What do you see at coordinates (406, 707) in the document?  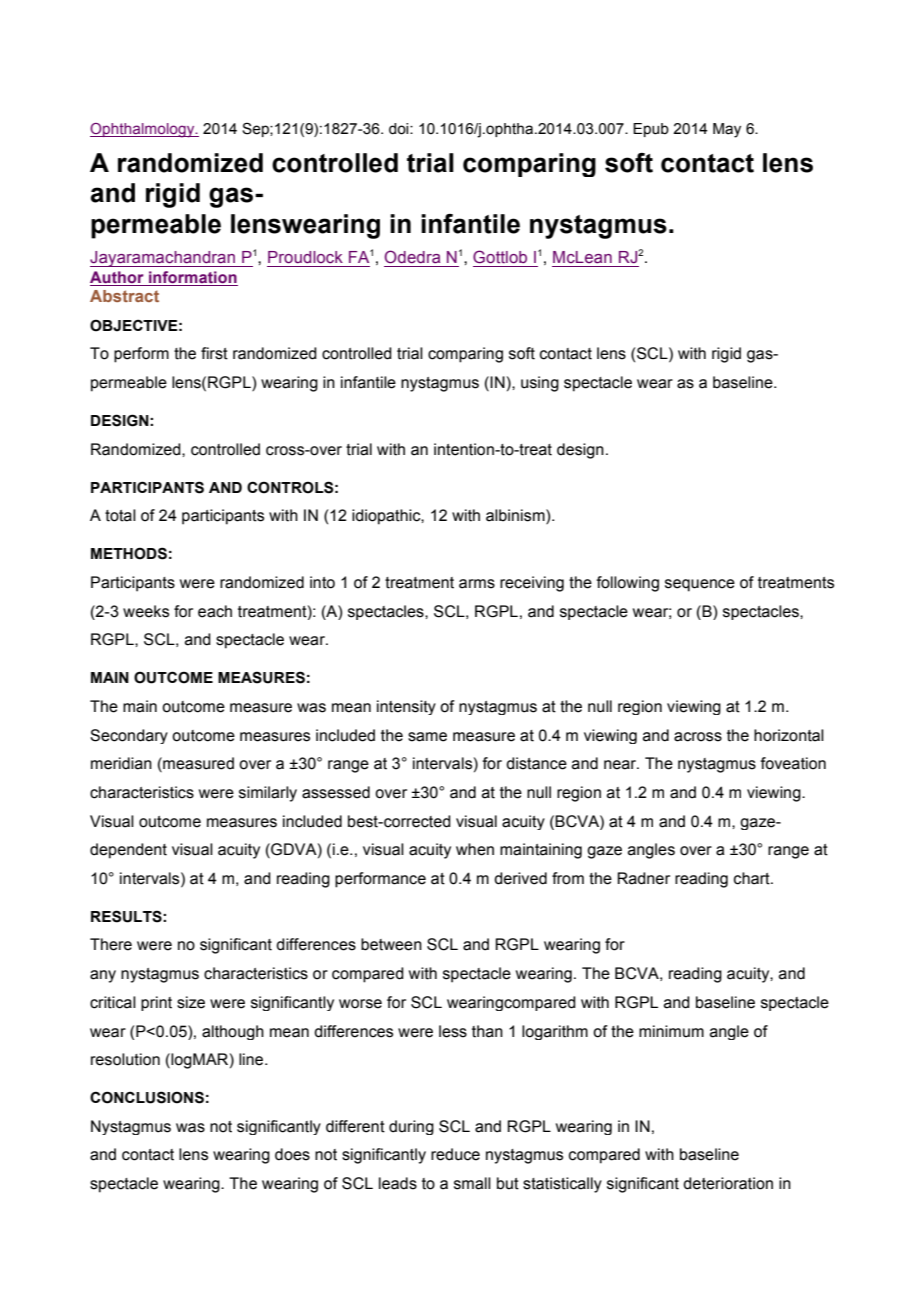 I see `intensity` at bounding box center [406, 707].
